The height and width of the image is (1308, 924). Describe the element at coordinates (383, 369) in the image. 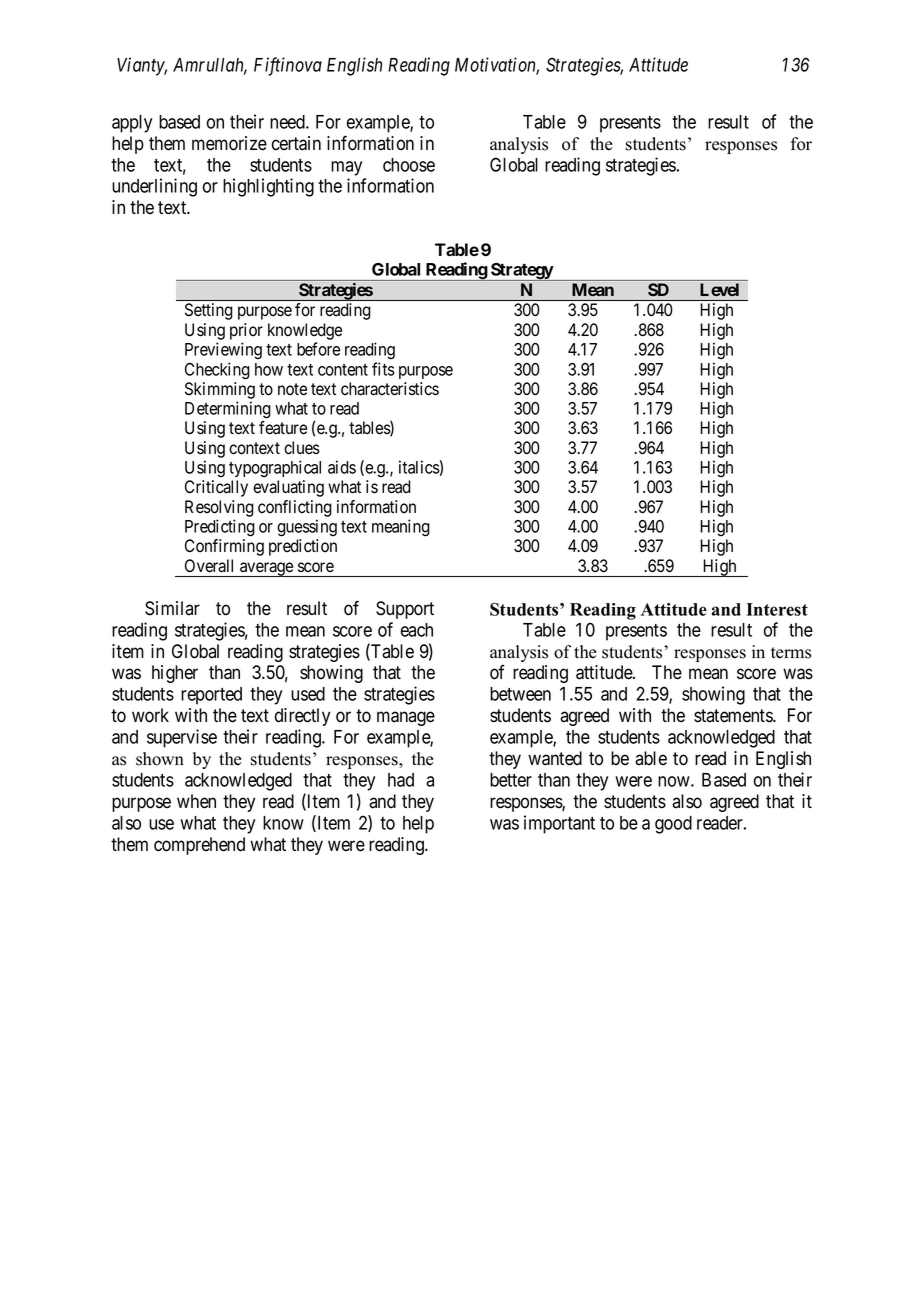

I see `fits` at that location.
